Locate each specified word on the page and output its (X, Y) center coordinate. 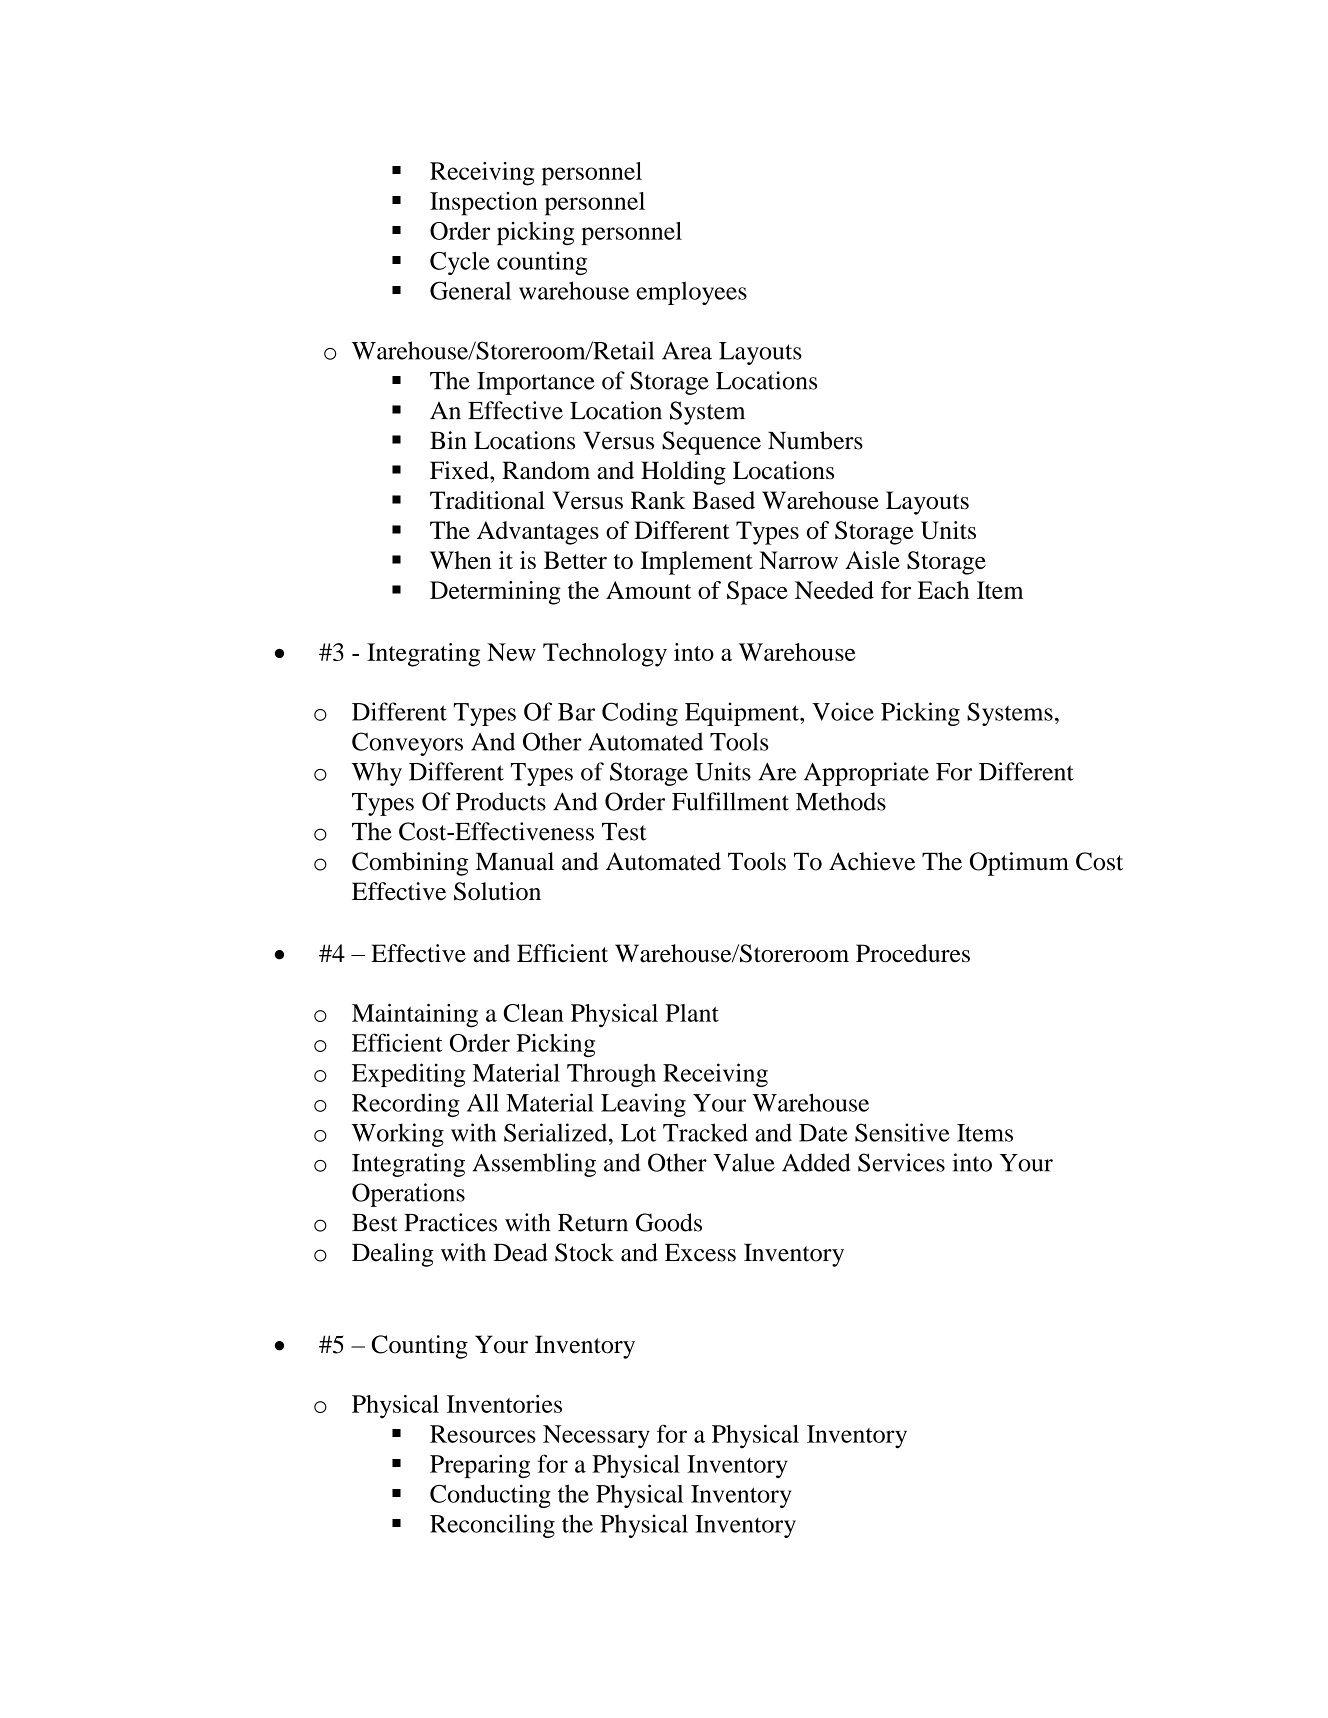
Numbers (815, 440)
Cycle (460, 263)
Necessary (596, 1436)
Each (943, 590)
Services (901, 1162)
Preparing (480, 1466)
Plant (692, 1013)
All (483, 1102)
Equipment (743, 714)
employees (691, 293)
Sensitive (902, 1132)
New (511, 652)
